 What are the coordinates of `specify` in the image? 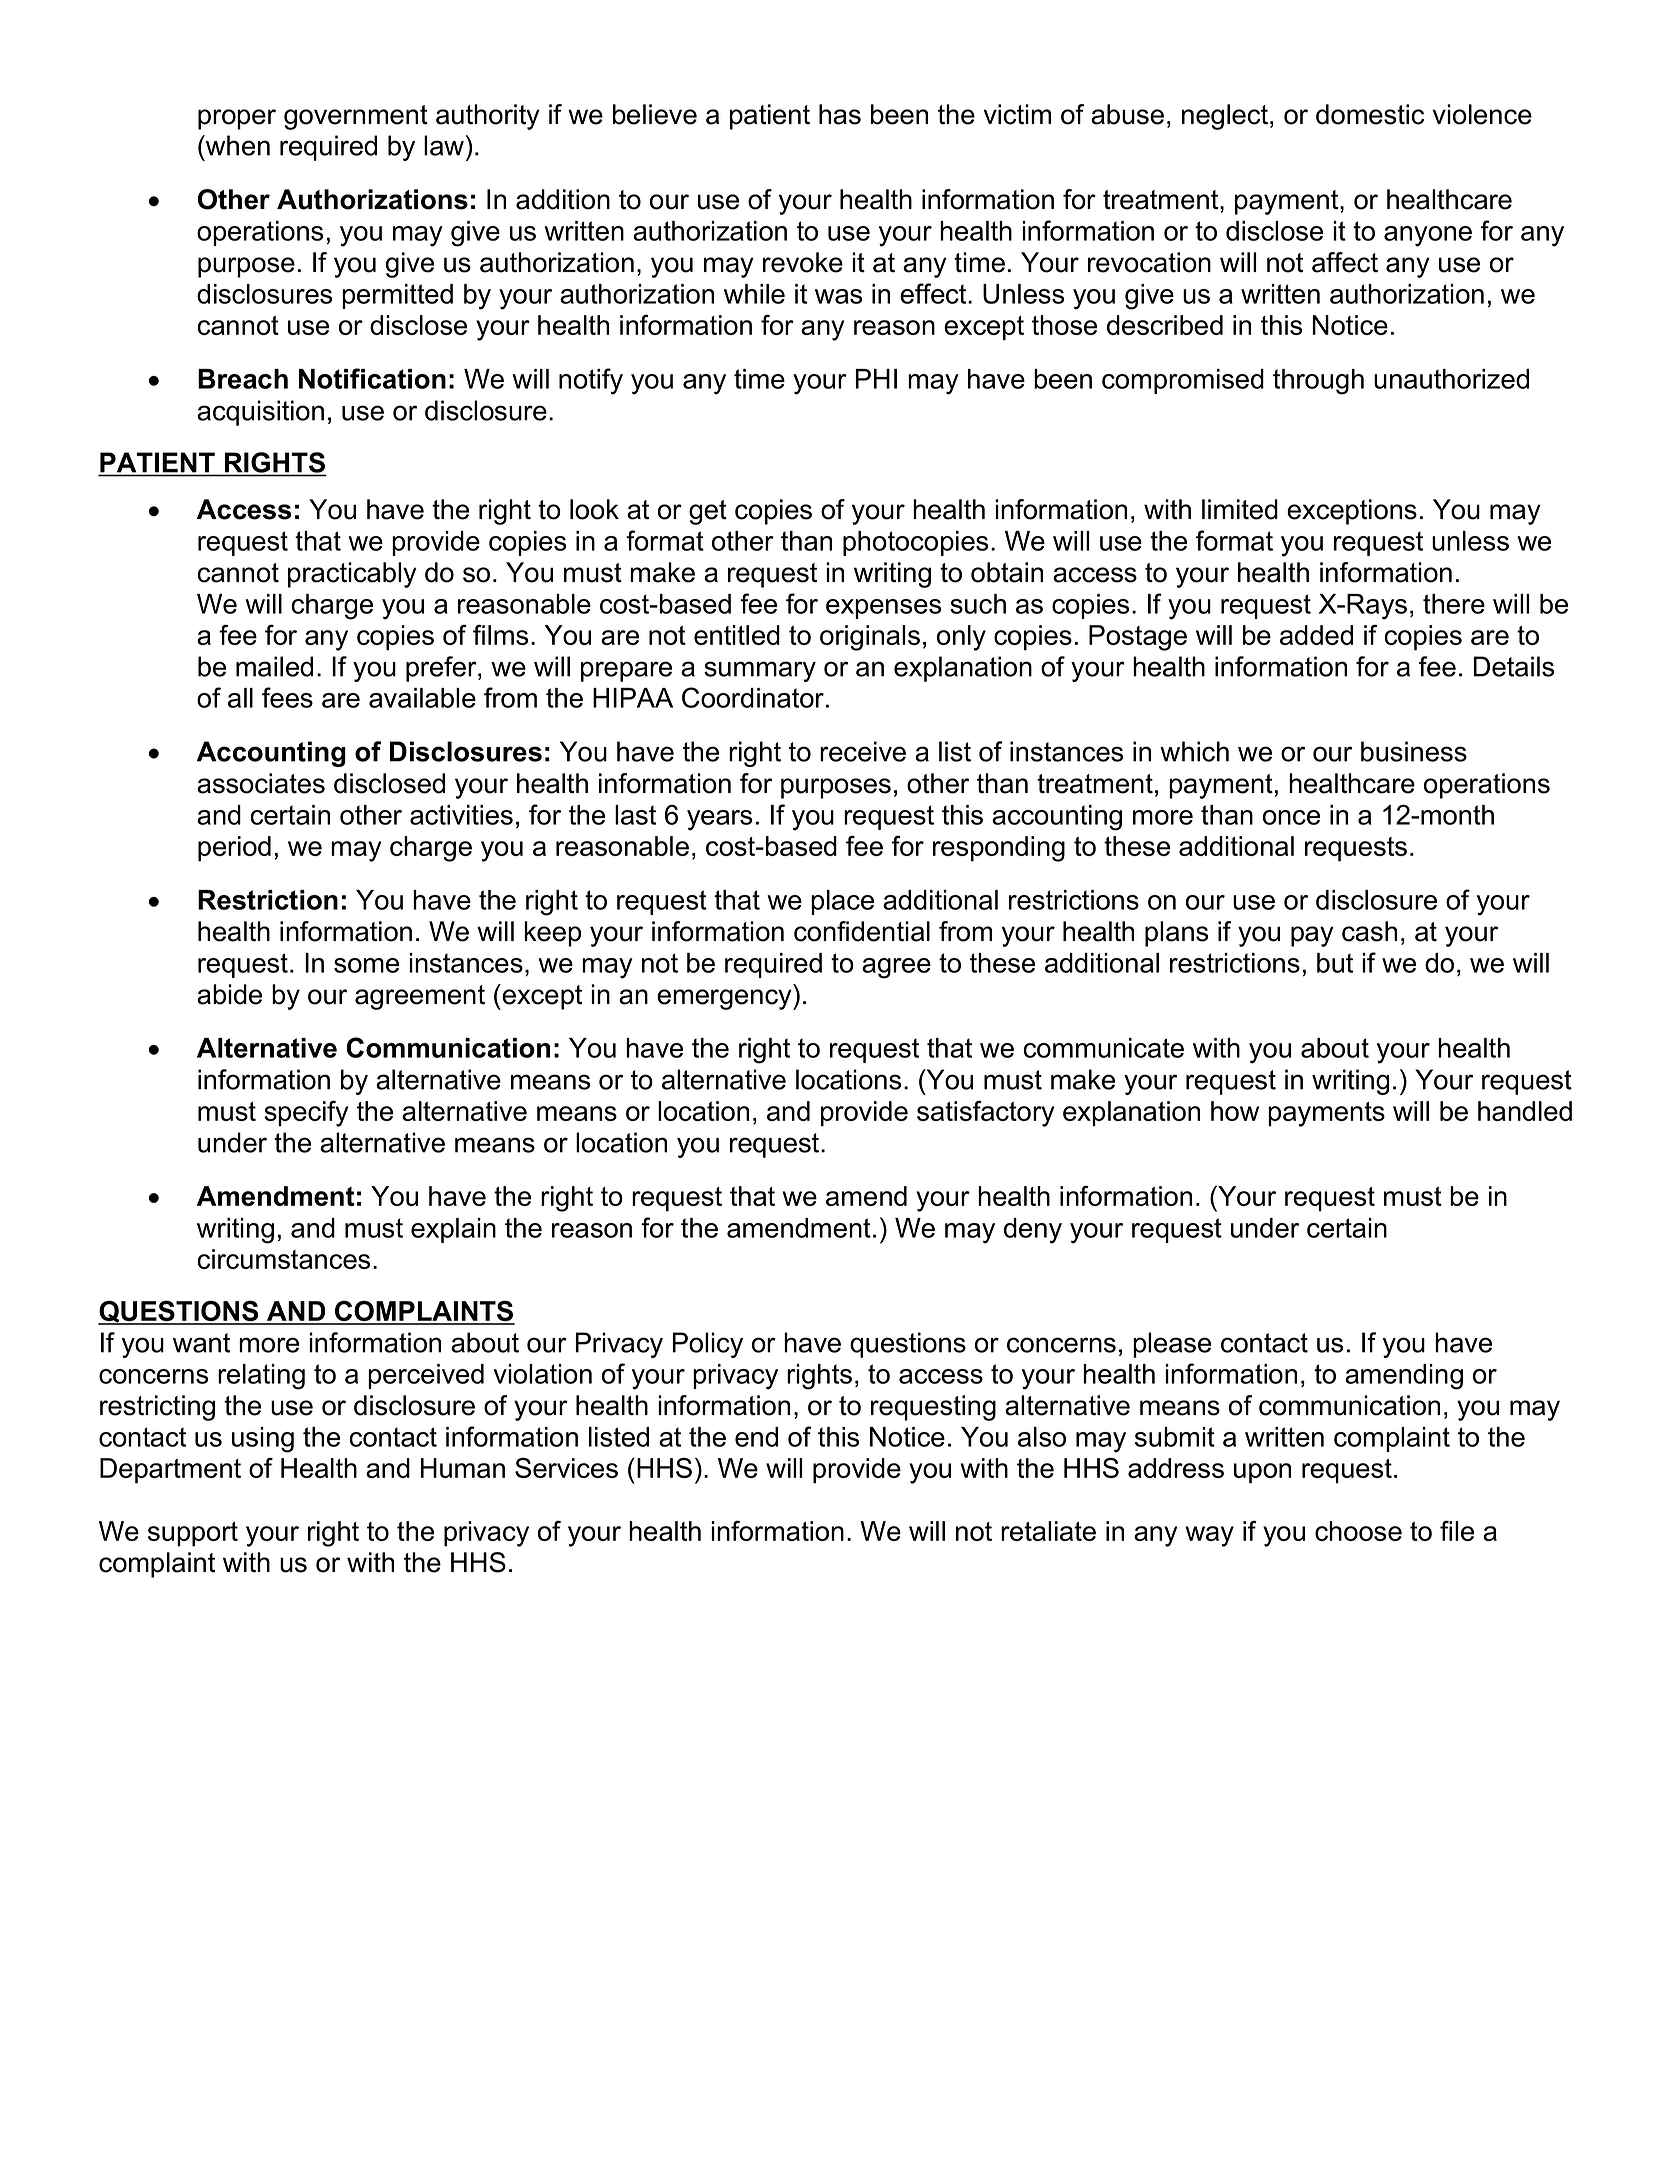 It's located at (306, 1114).
